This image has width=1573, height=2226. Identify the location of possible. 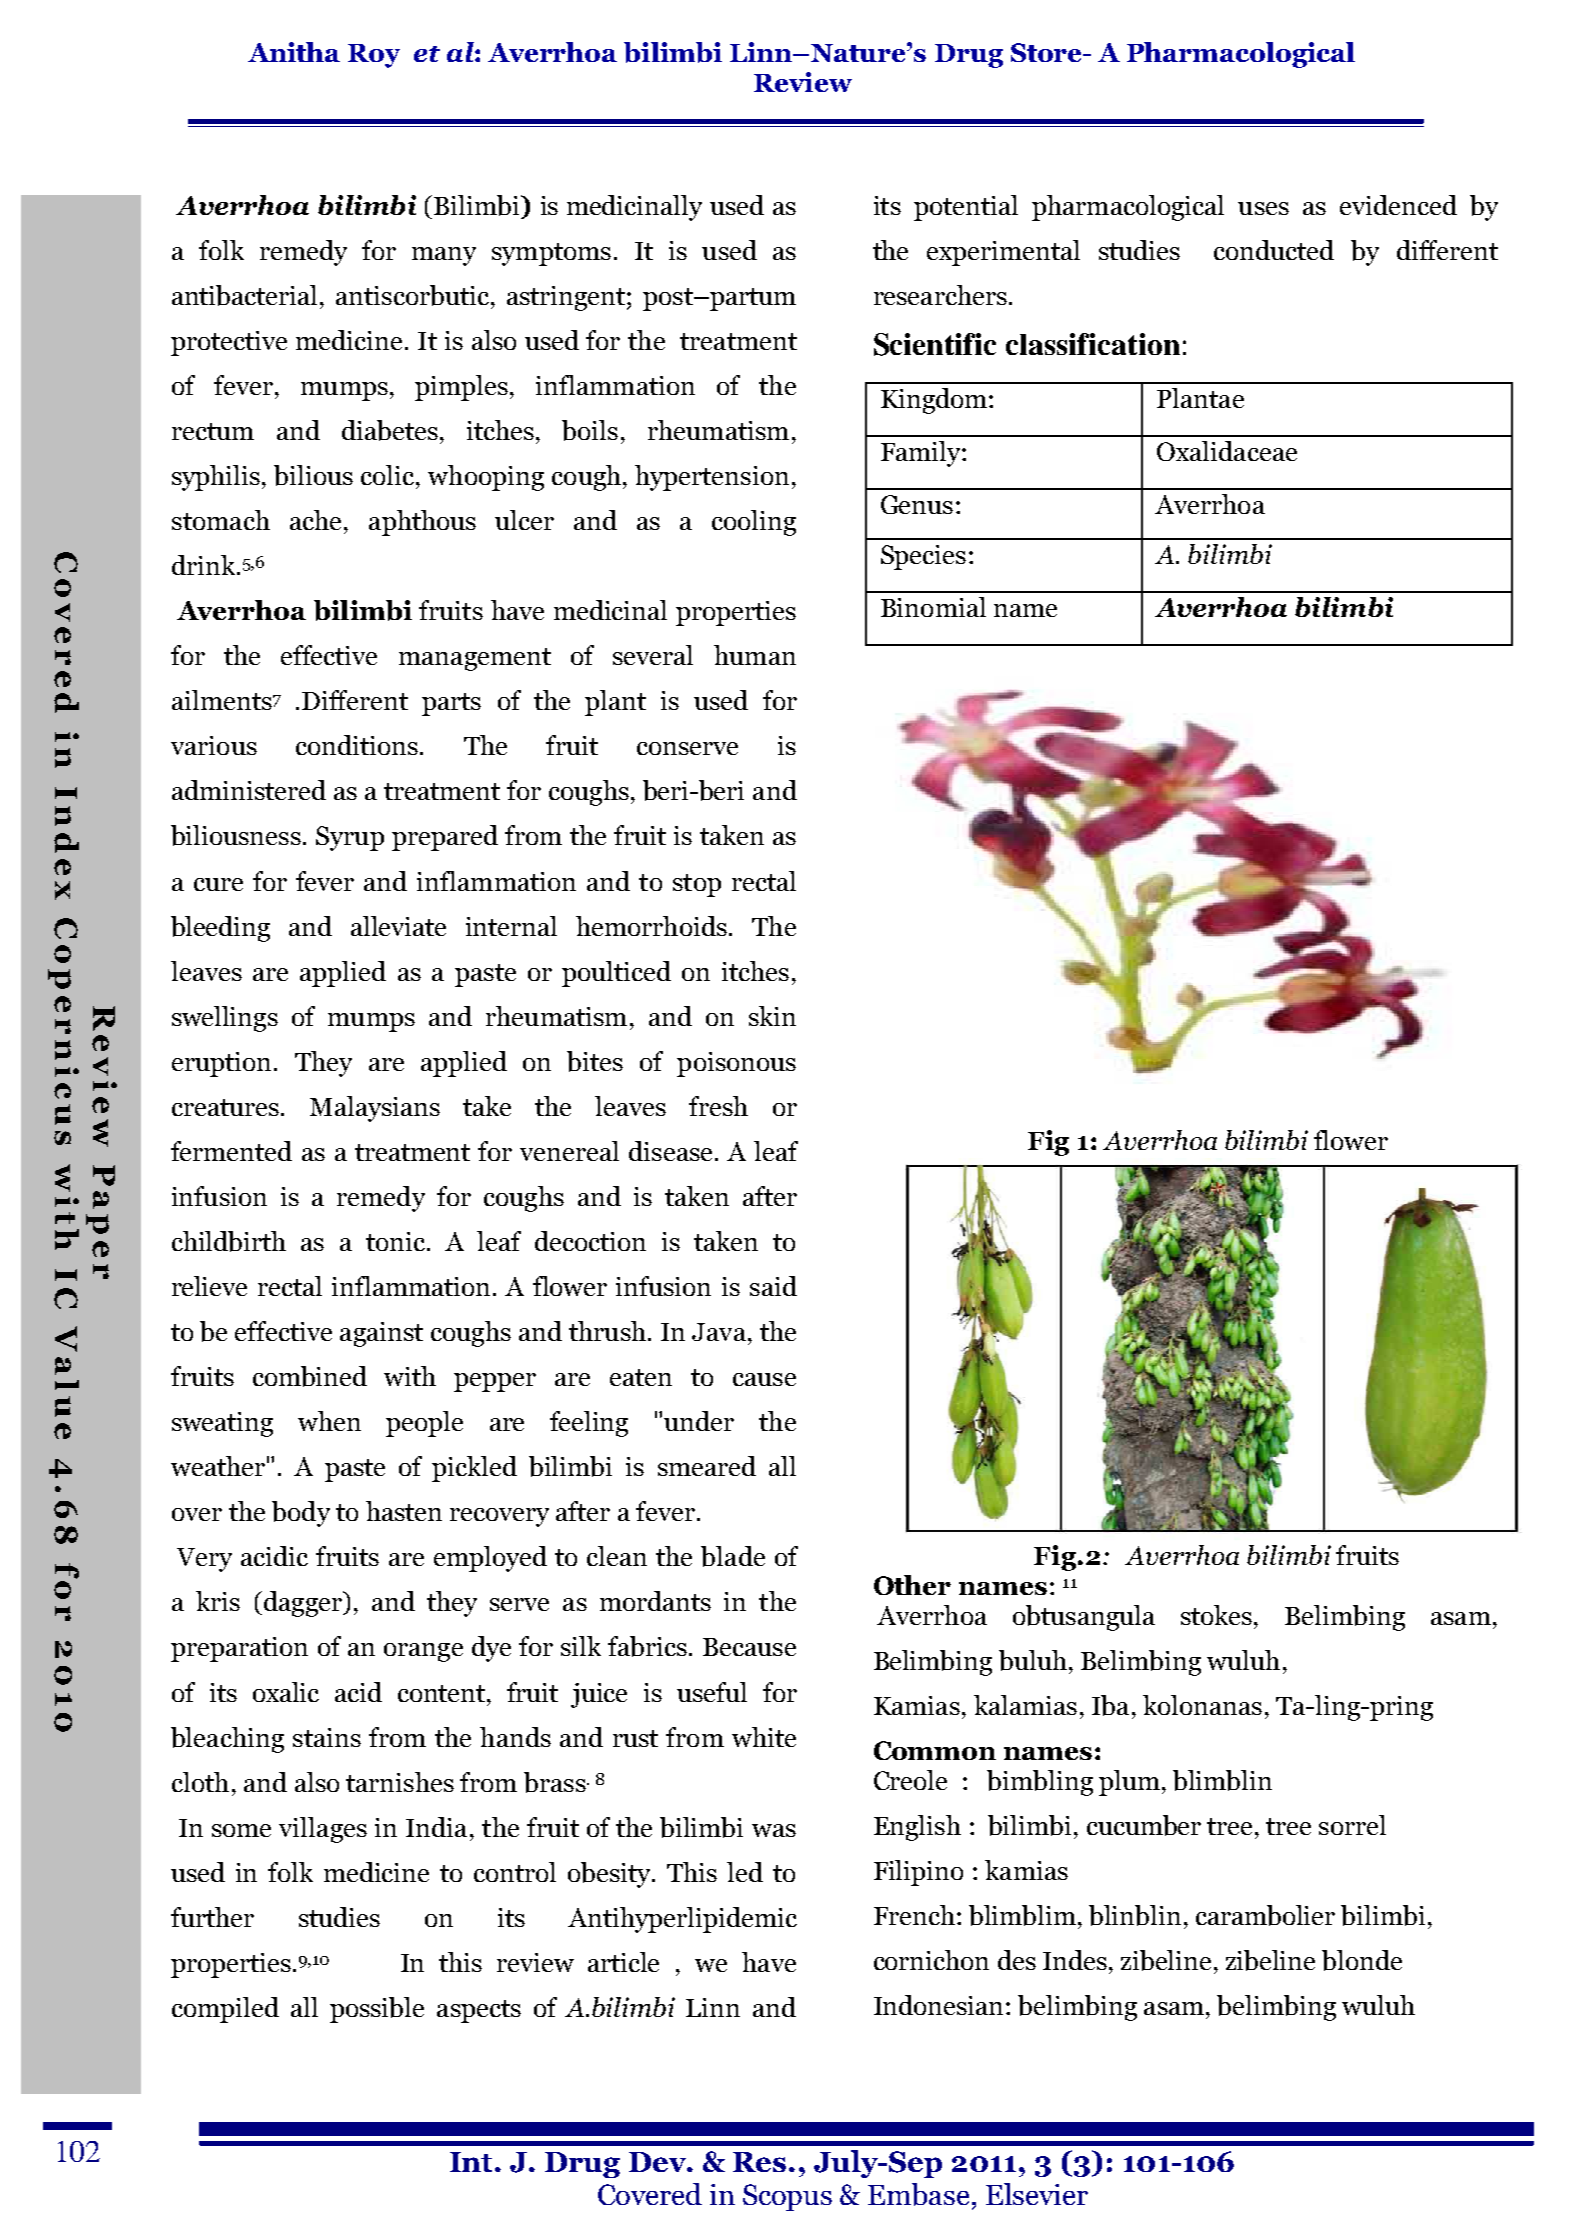
(377, 2010).
